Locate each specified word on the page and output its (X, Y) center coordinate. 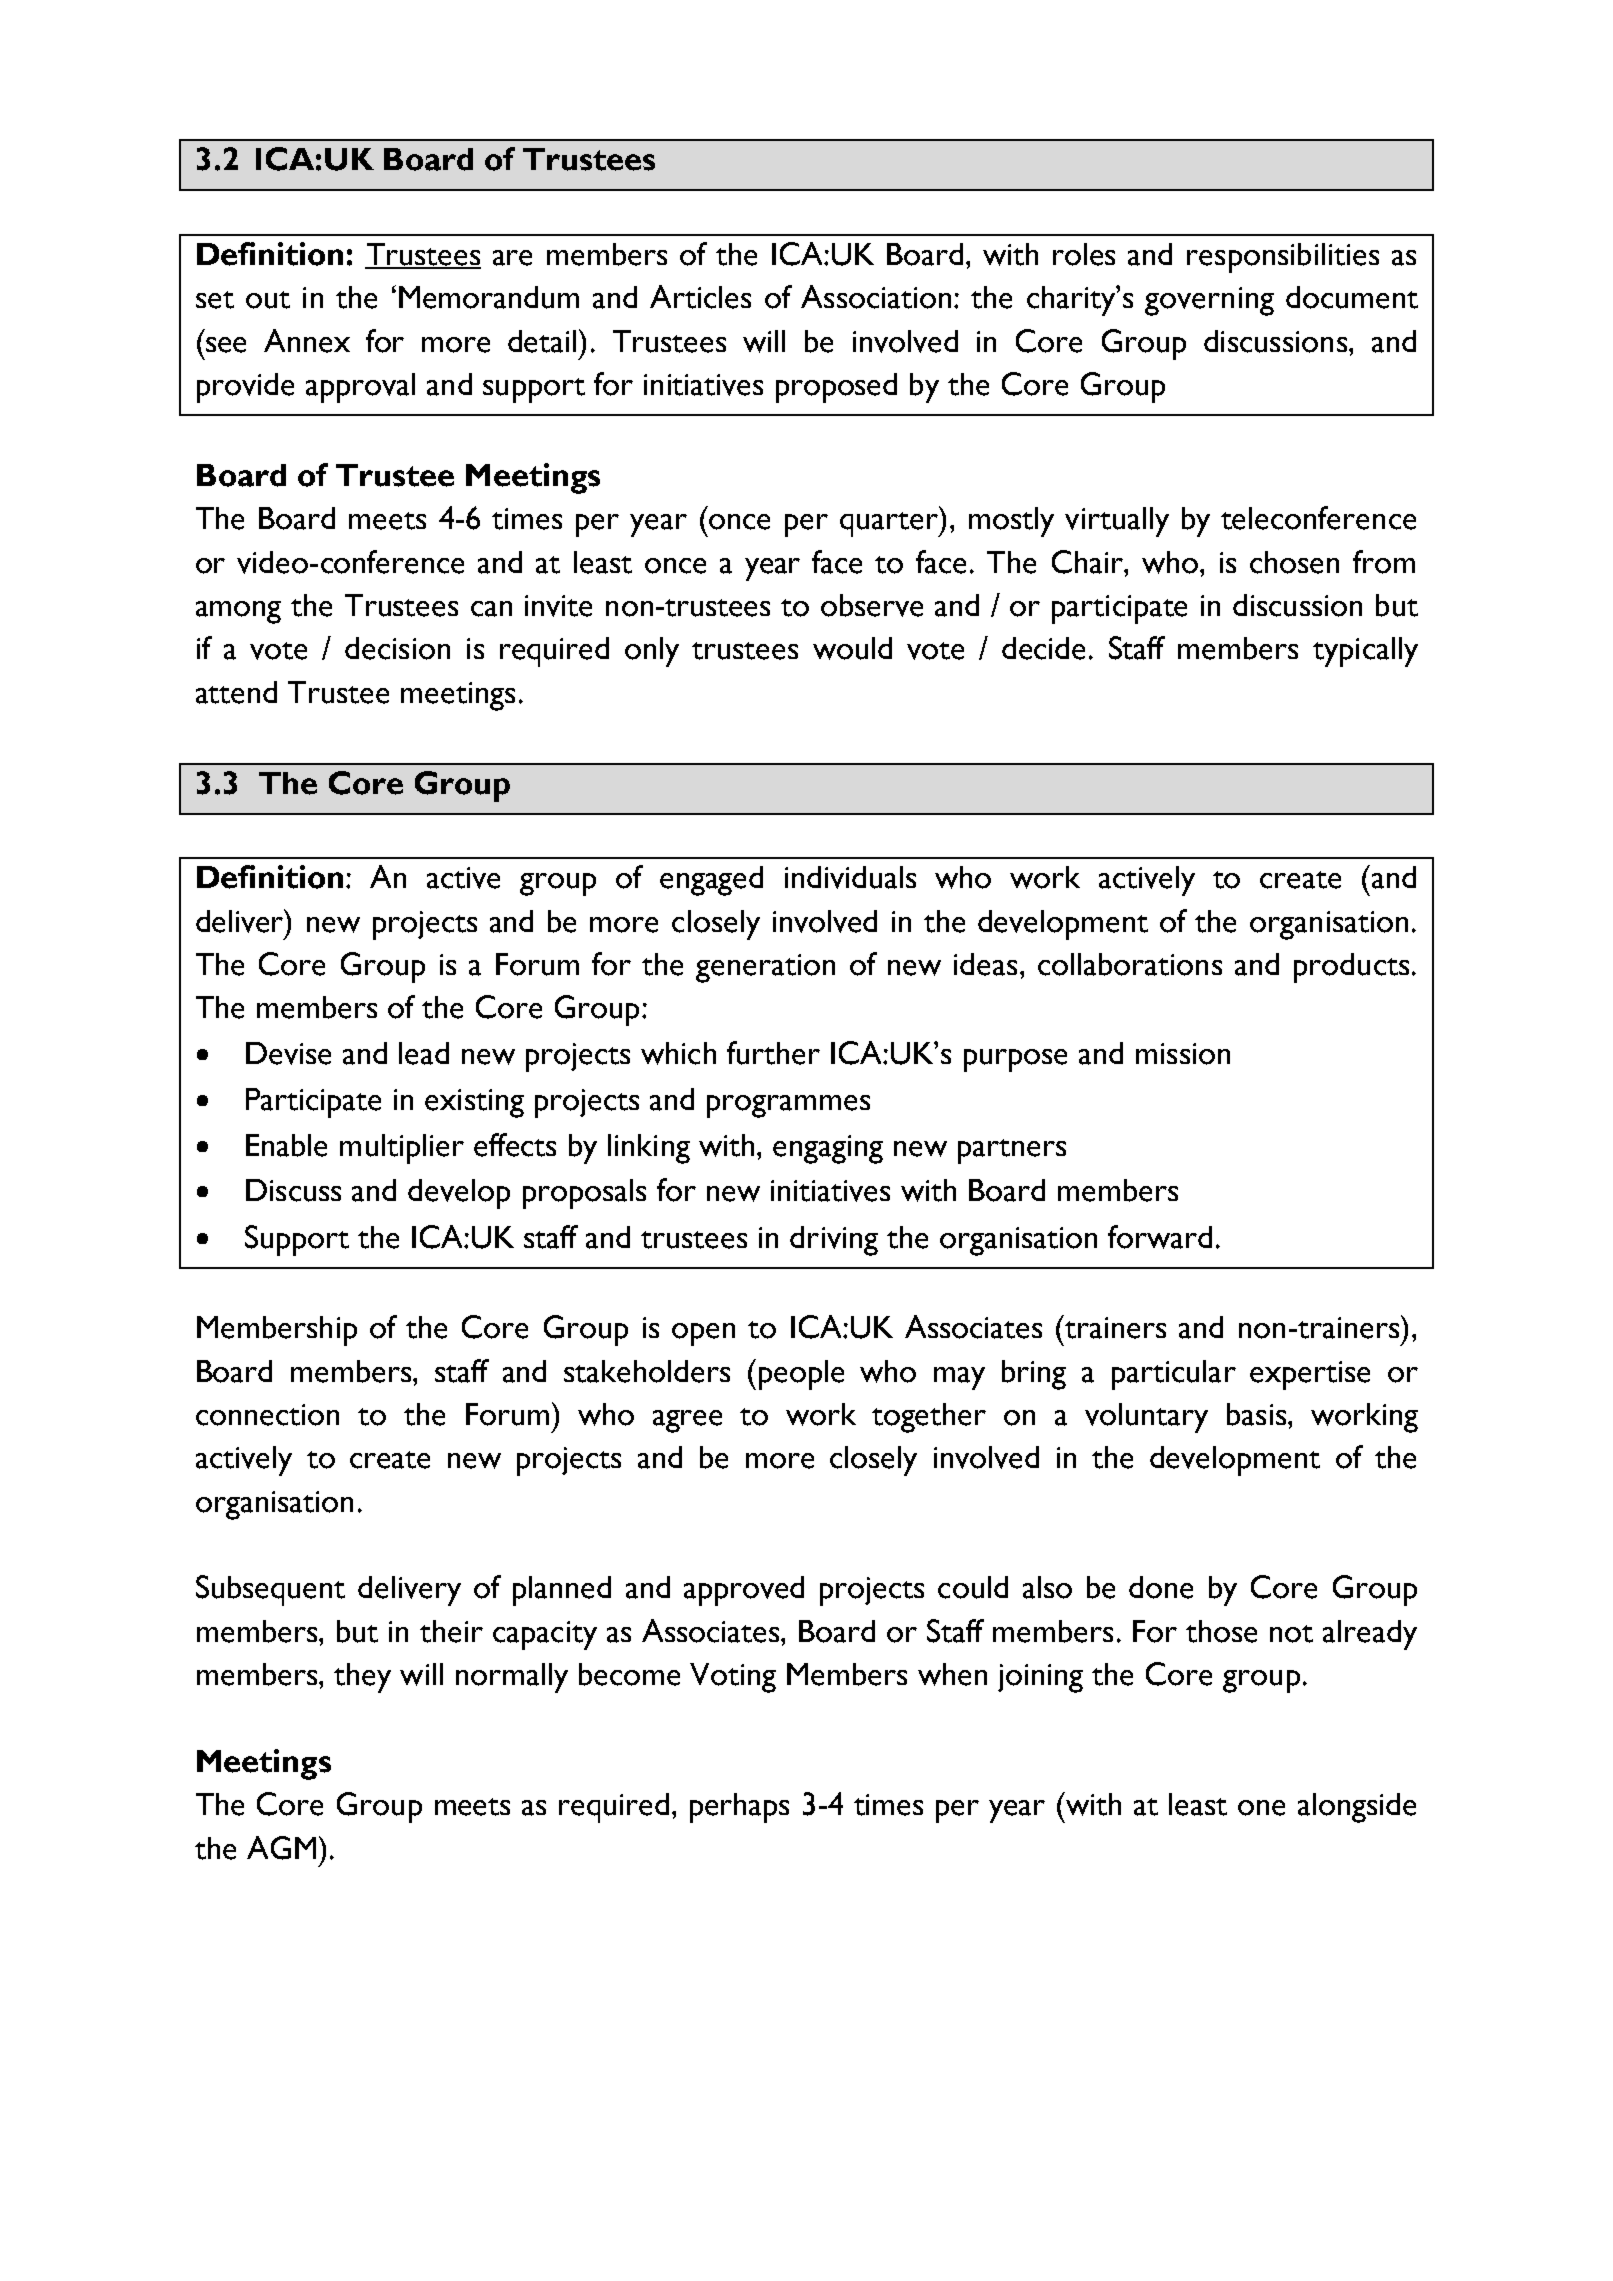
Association (876, 297)
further (773, 1053)
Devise (288, 1053)
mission (1183, 1054)
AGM (281, 1848)
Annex (307, 341)
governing (1209, 301)
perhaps (739, 1808)
